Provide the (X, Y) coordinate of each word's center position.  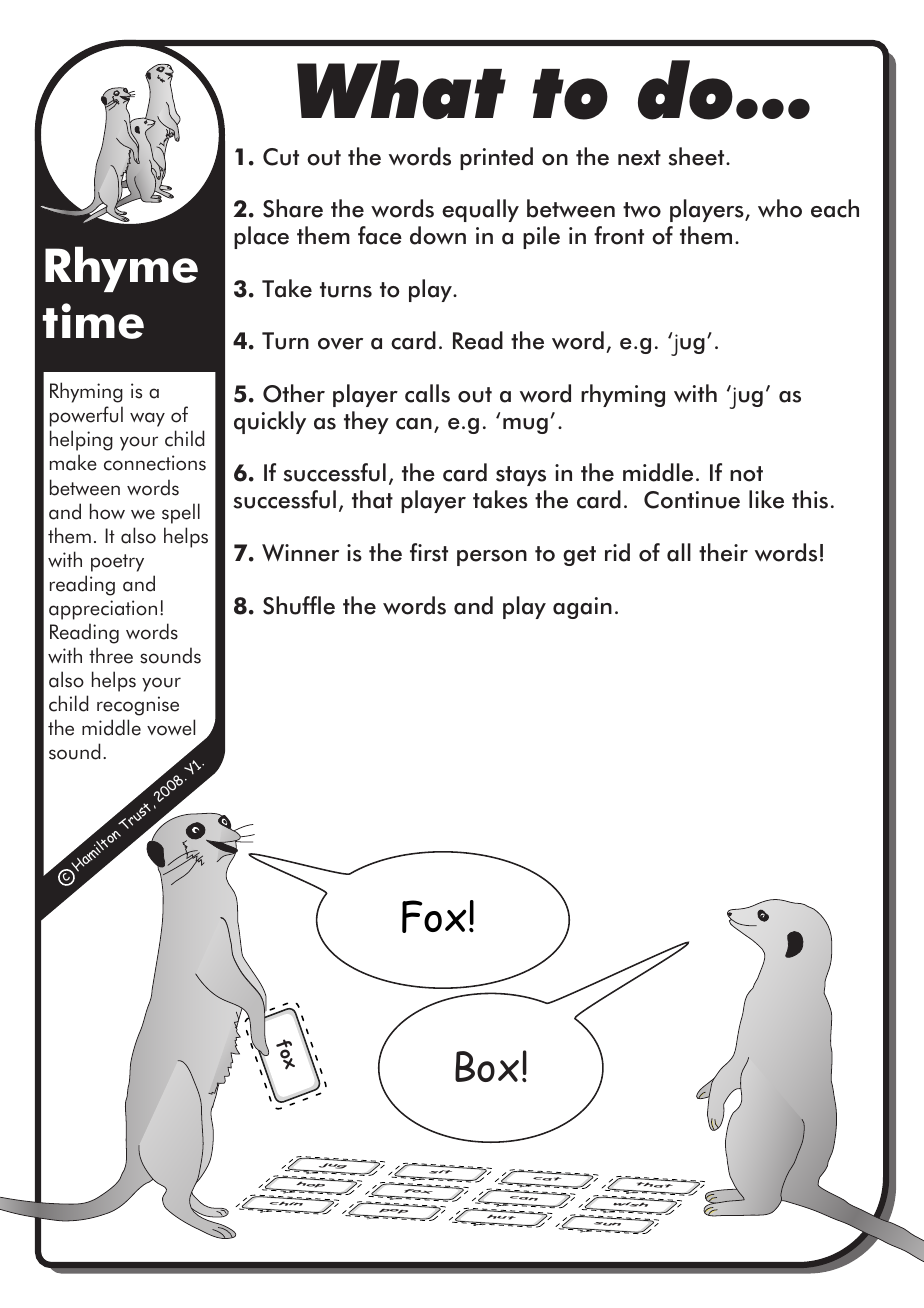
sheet (697, 156)
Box (487, 1066)
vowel (171, 727)
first (429, 552)
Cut (281, 157)
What (401, 90)
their (723, 552)
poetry (117, 563)
